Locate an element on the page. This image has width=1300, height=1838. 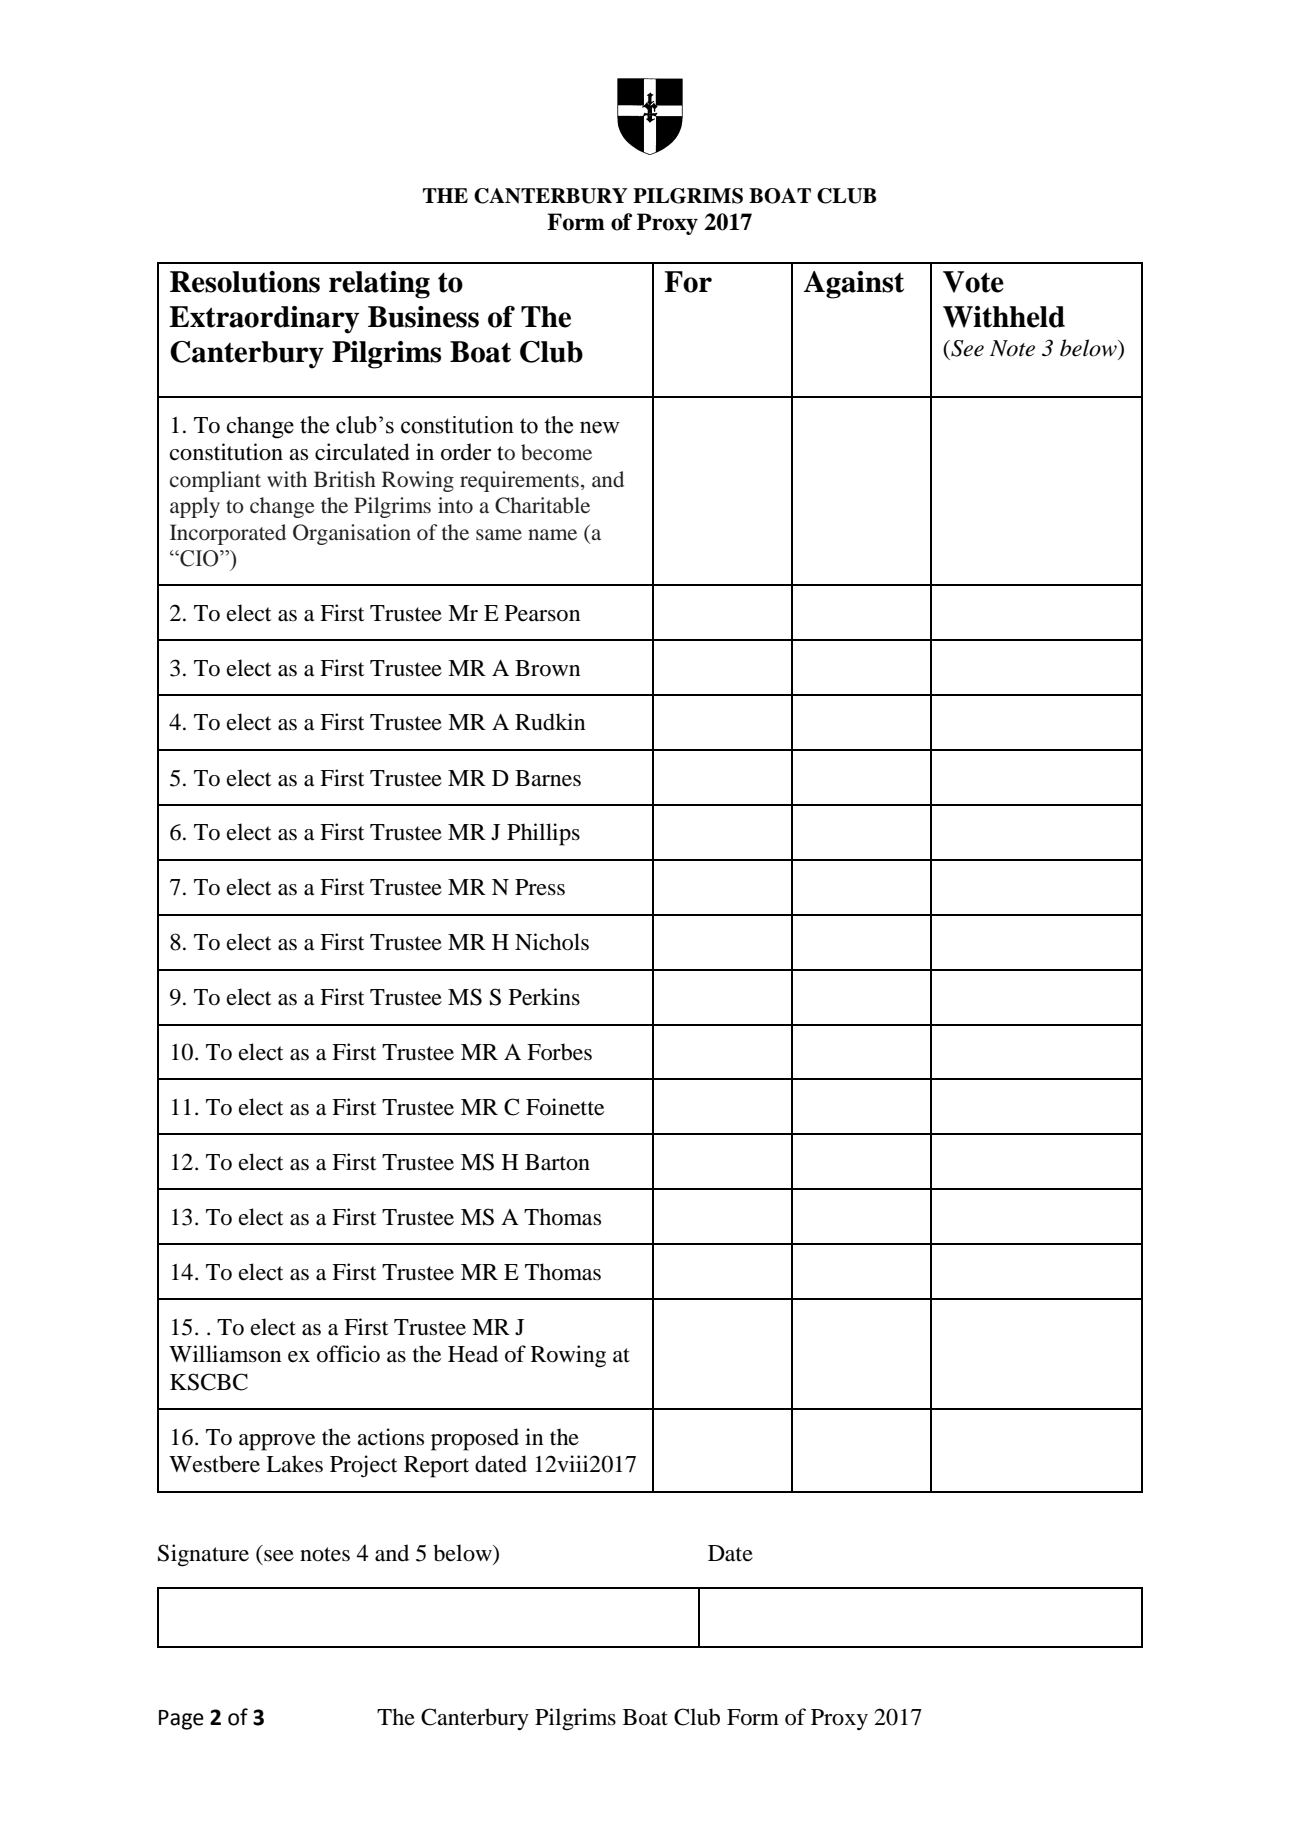
Report is located at coordinates (436, 1467).
